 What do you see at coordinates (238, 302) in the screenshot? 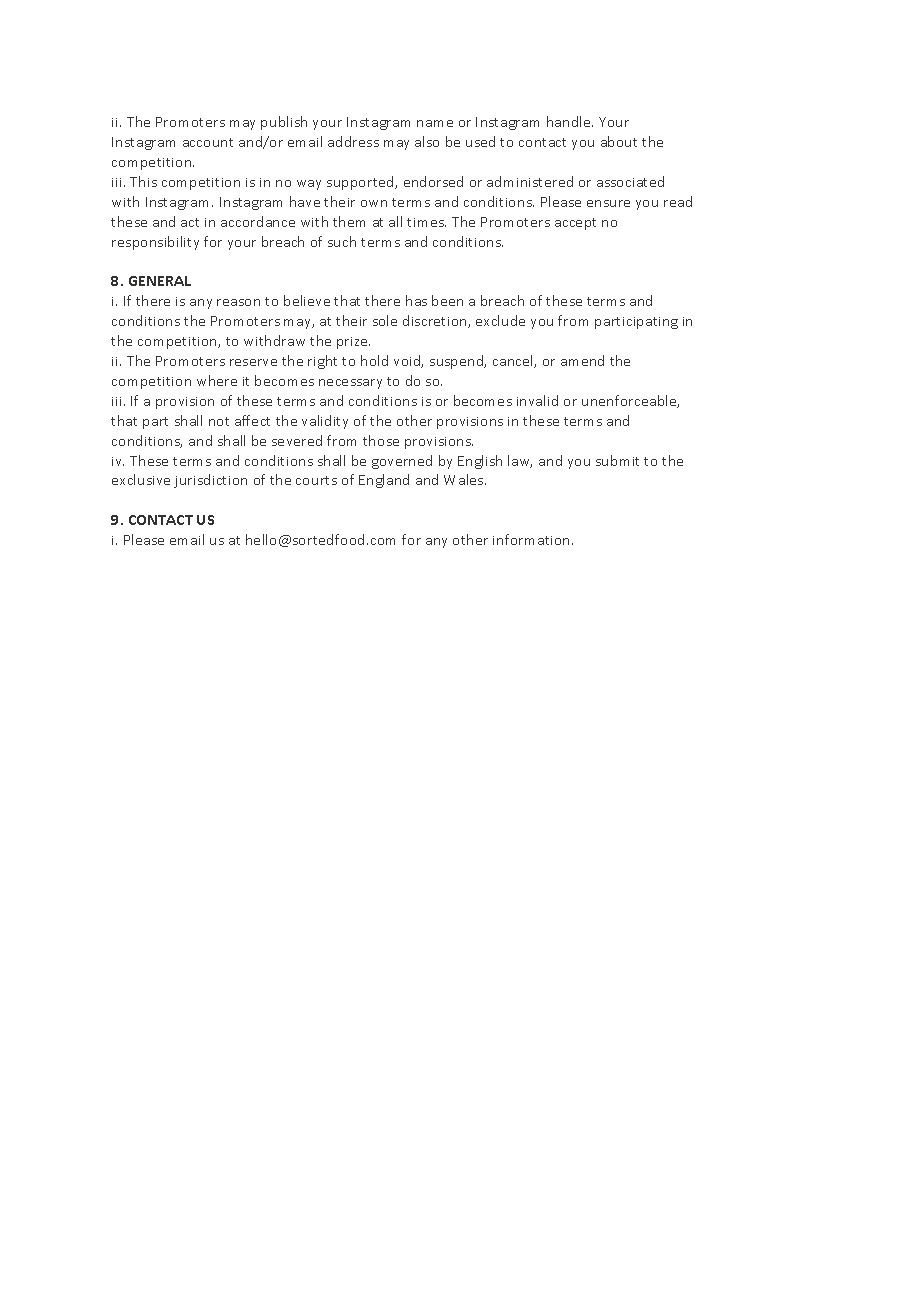
I see `reason` at bounding box center [238, 302].
